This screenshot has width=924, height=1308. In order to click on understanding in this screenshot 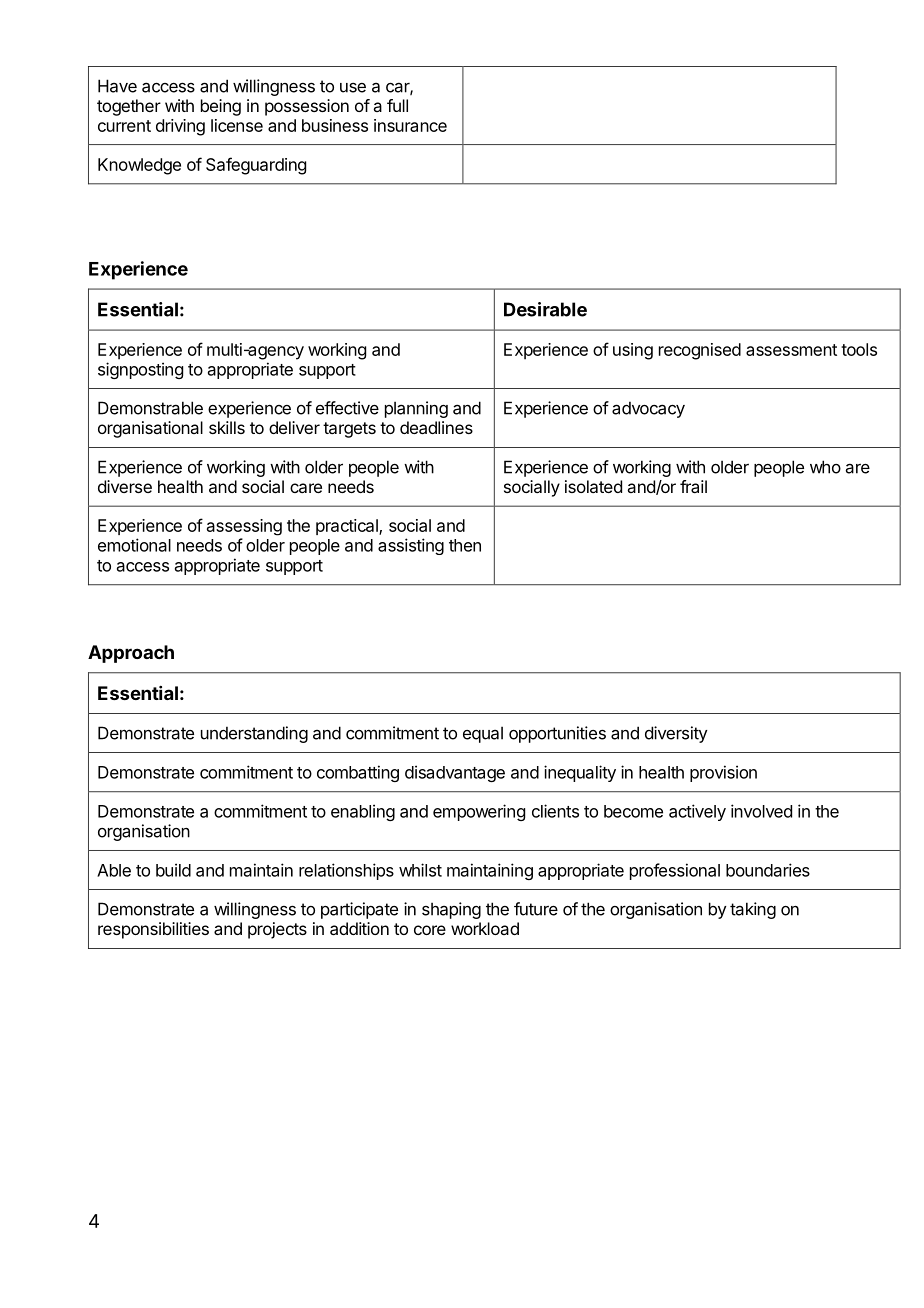, I will do `click(254, 734)`.
